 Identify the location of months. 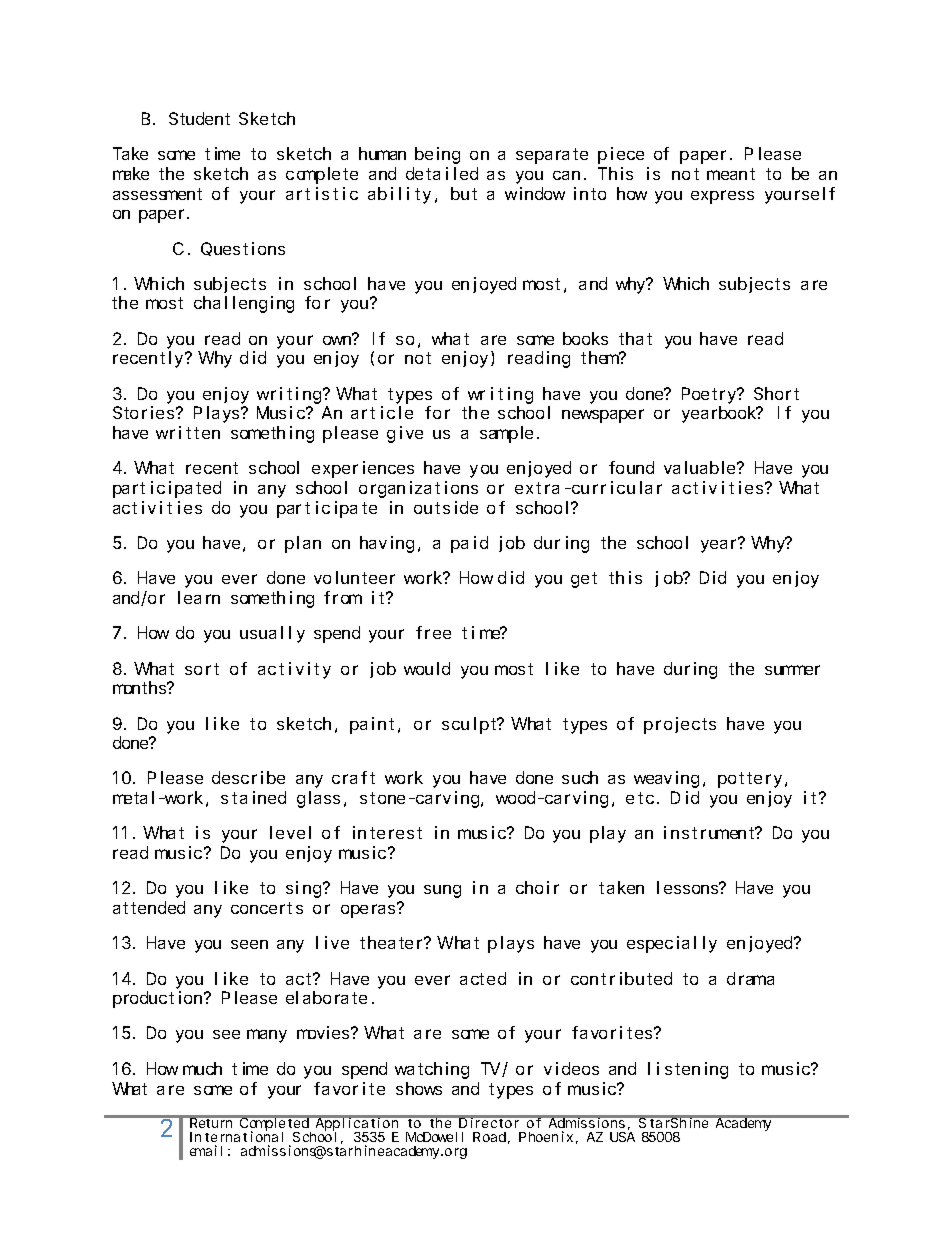
(141, 687).
